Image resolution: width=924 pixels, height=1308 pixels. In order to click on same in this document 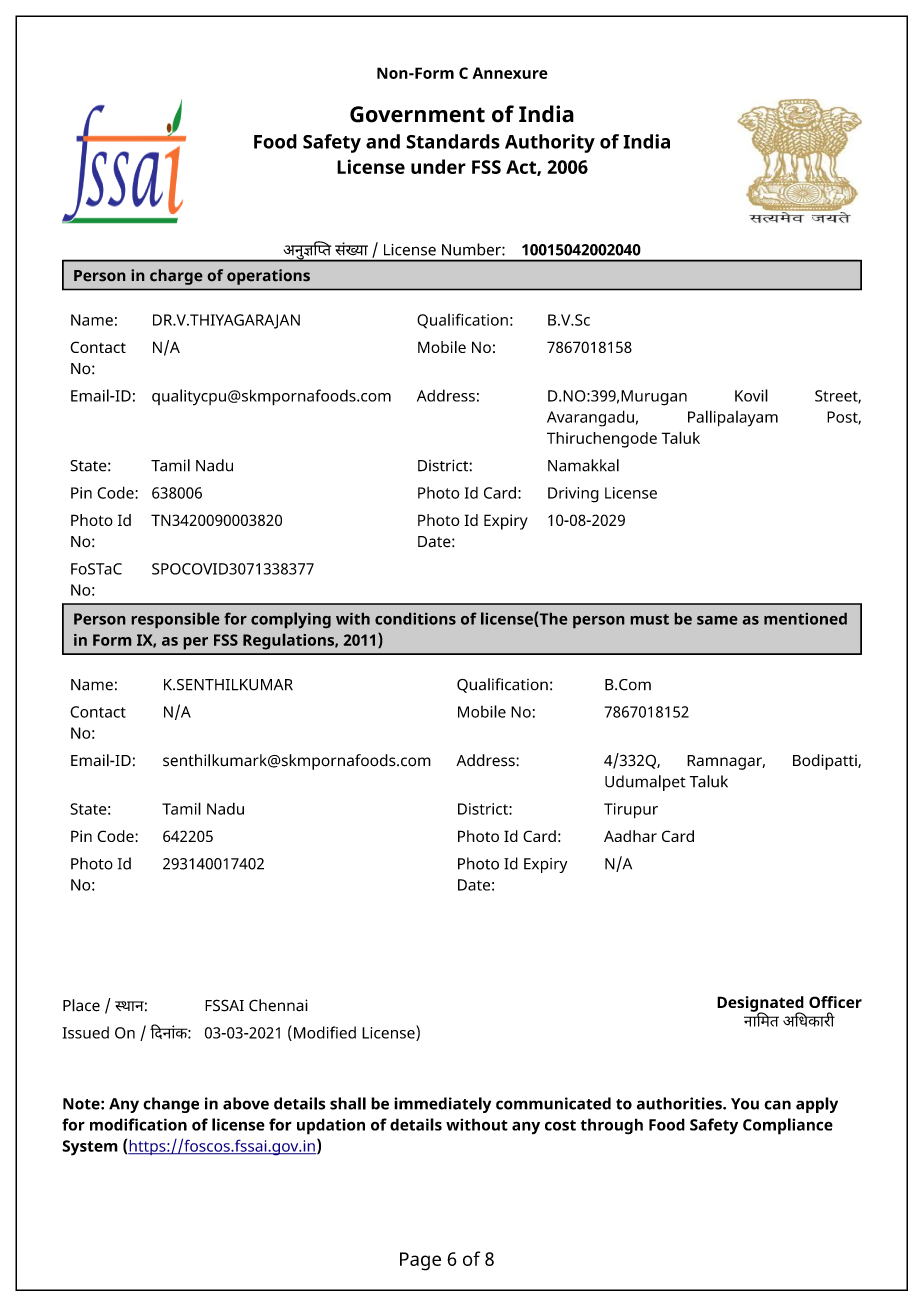, I will do `click(717, 620)`.
